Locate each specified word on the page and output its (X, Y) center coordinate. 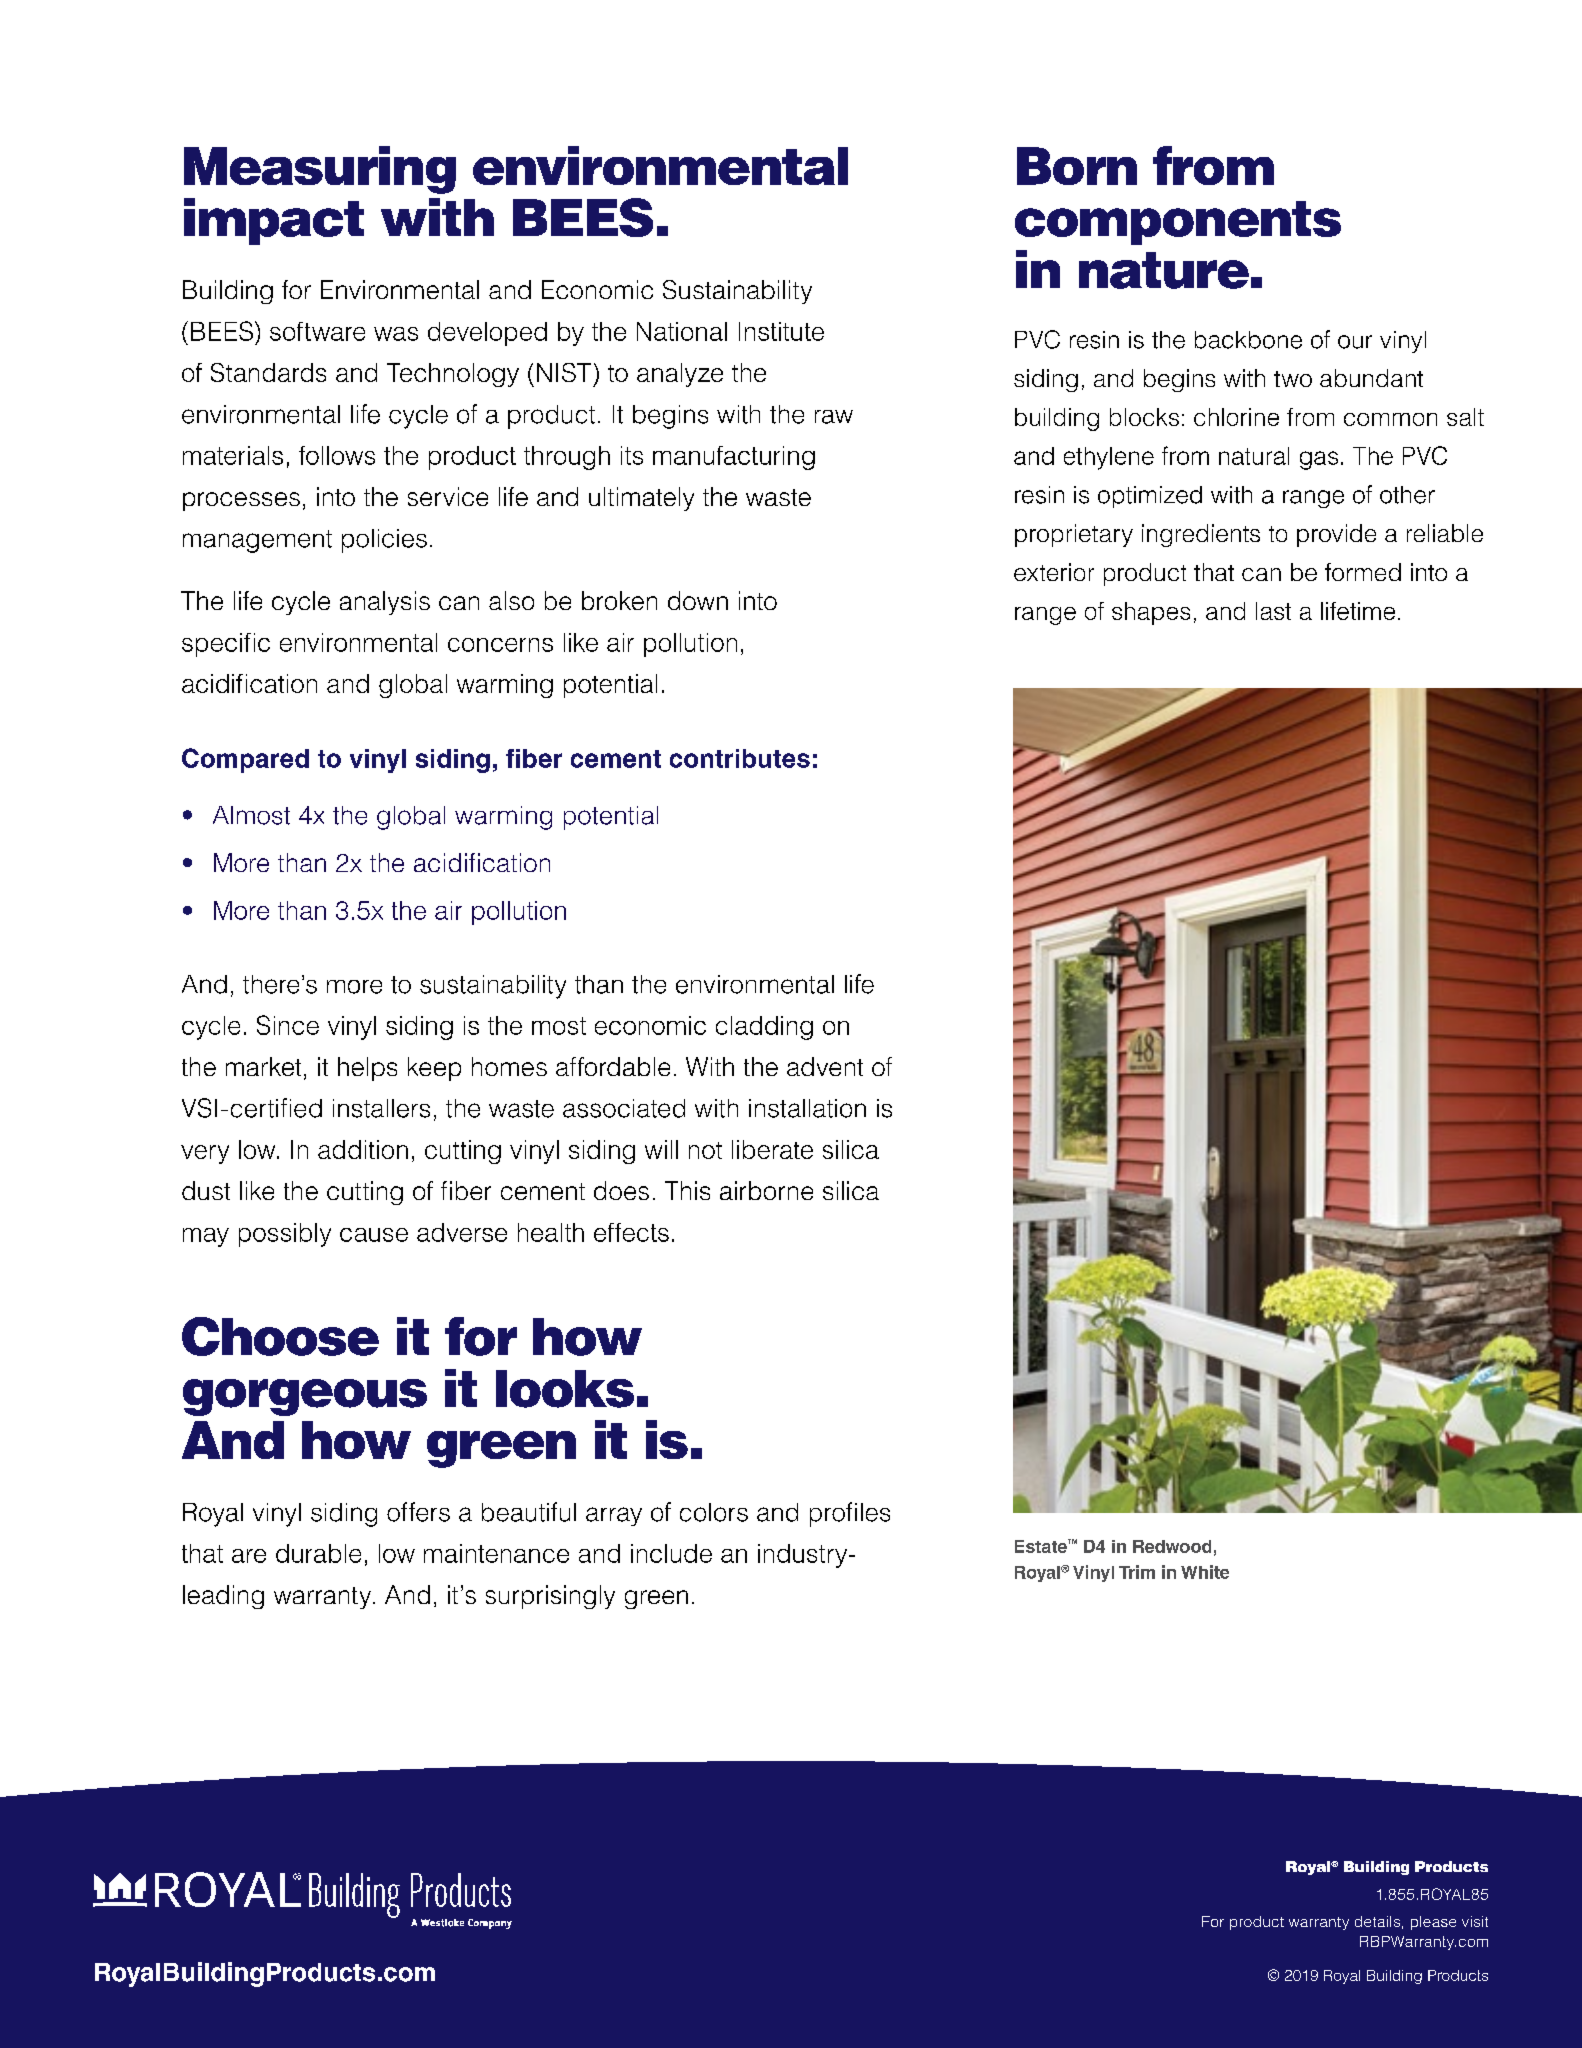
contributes (740, 758)
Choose (280, 1336)
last (1273, 611)
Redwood (1172, 1546)
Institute (781, 331)
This (687, 1190)
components (1178, 223)
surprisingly (550, 1597)
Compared (245, 760)
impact (274, 221)
